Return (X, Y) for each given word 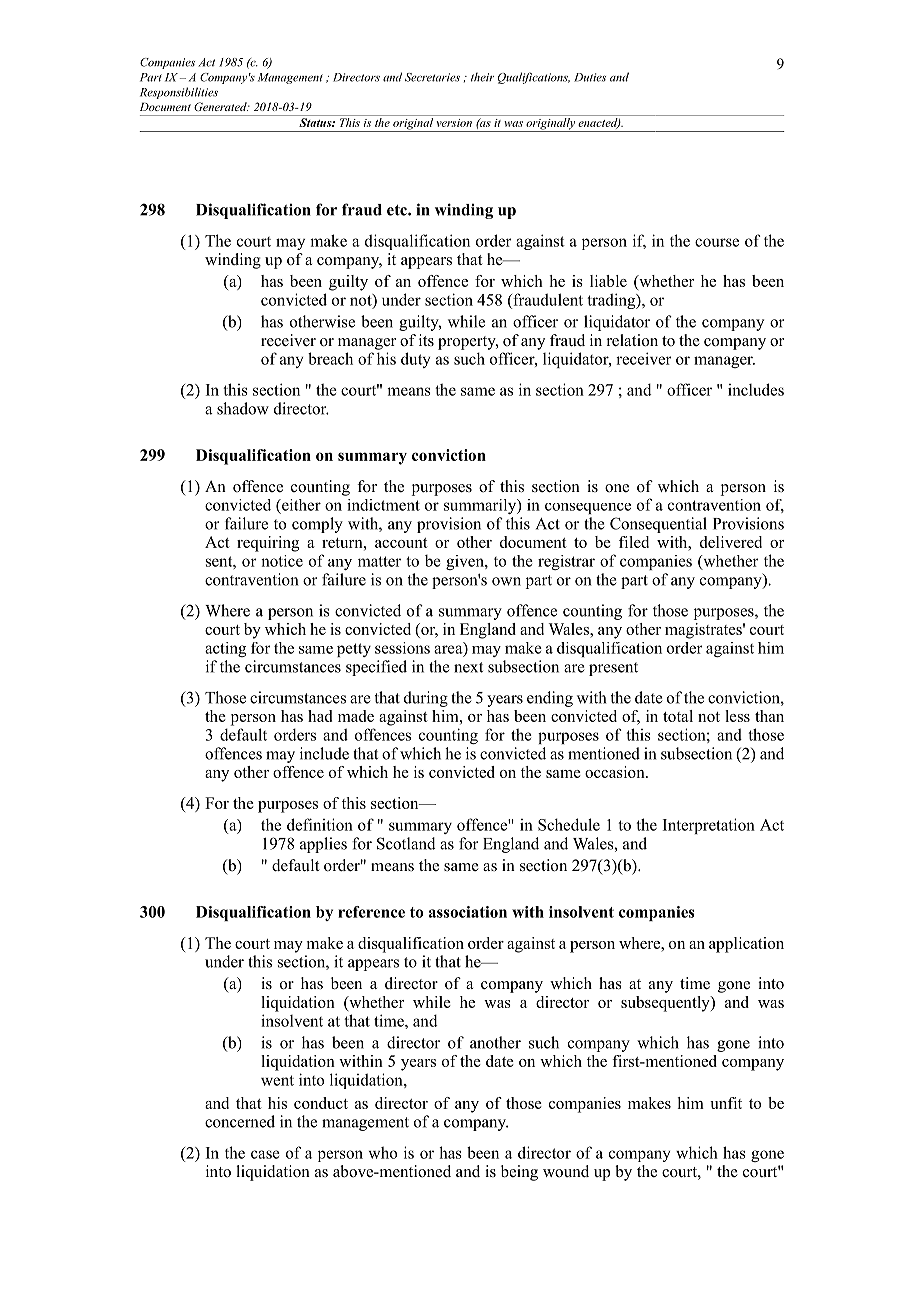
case (265, 1154)
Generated (221, 106)
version (454, 123)
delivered (731, 542)
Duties (590, 77)
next (468, 667)
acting (225, 649)
